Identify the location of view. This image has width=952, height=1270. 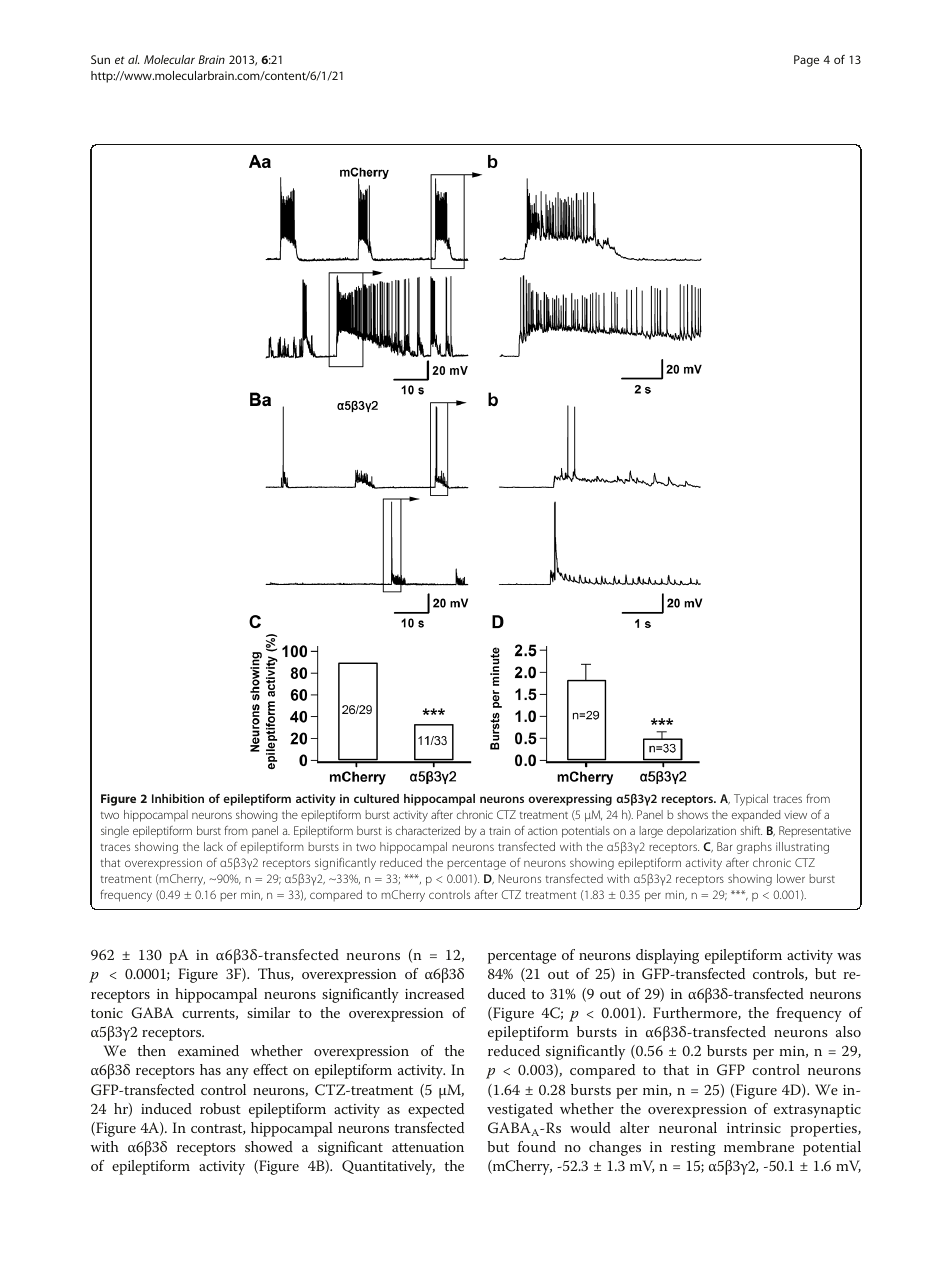
(795, 815).
